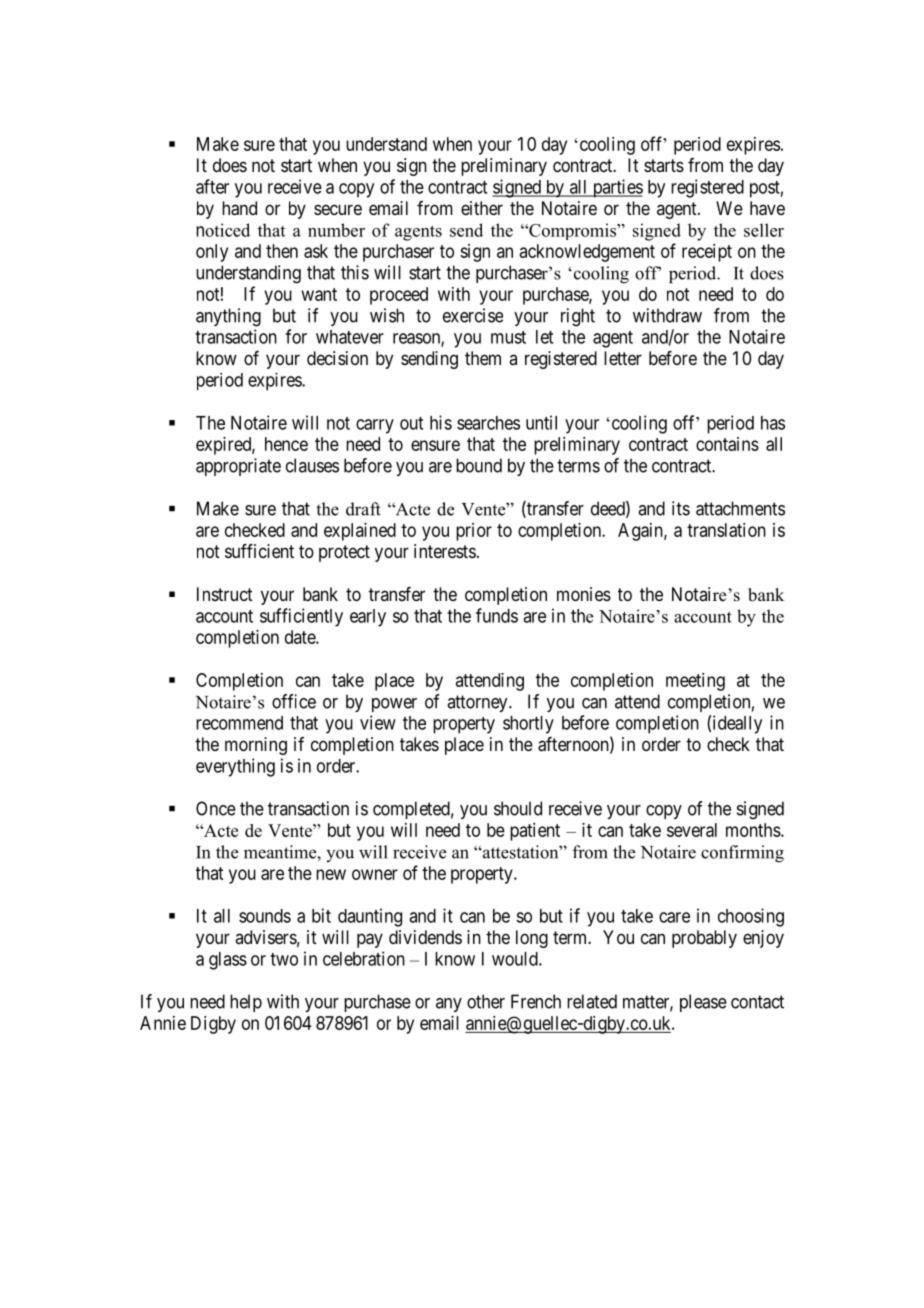  I want to click on meeting, so click(695, 682).
